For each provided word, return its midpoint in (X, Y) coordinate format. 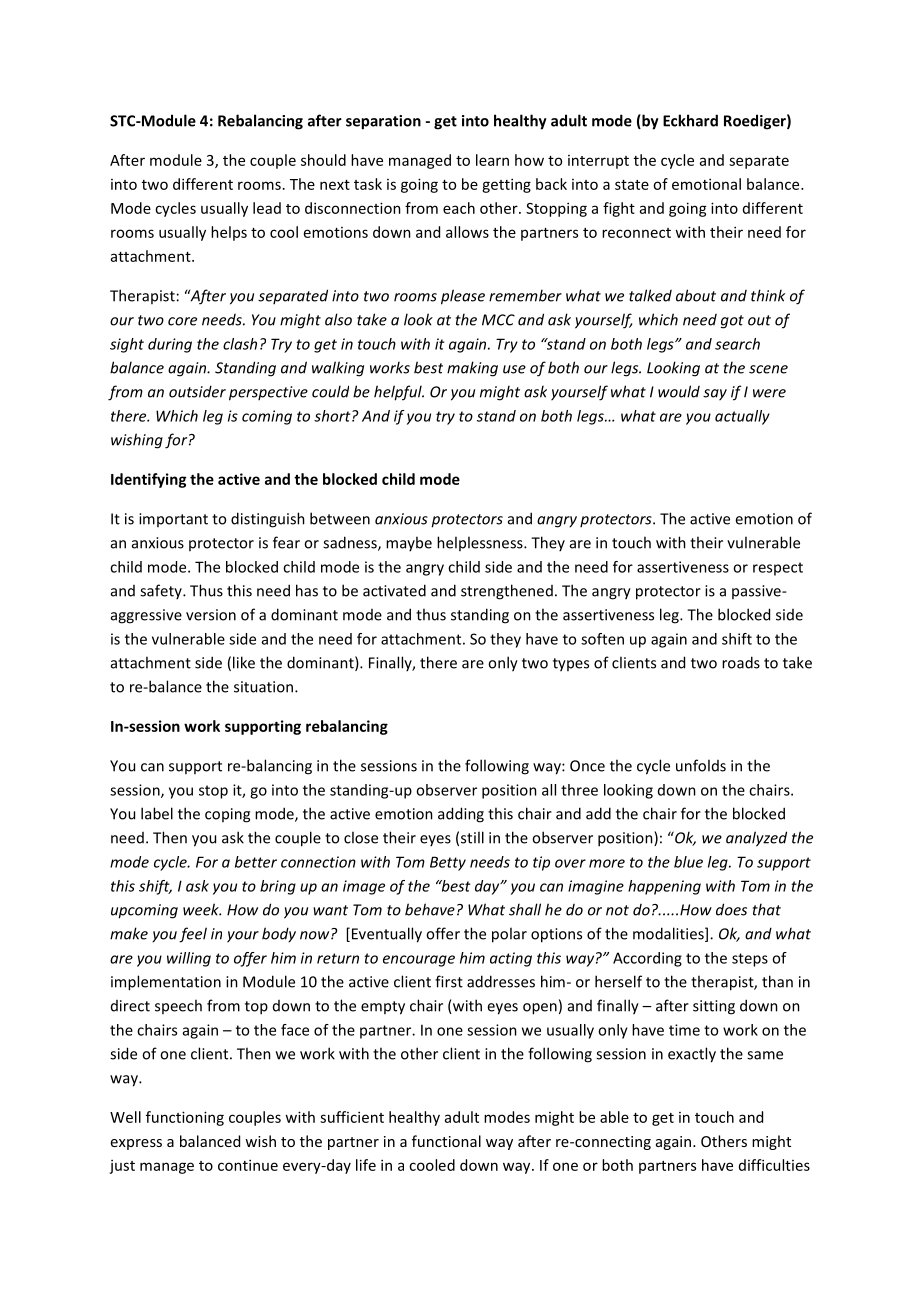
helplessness (481, 543)
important (173, 520)
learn (492, 160)
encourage (419, 961)
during (170, 345)
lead (267, 208)
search (737, 344)
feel (193, 935)
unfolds (701, 765)
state (632, 185)
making (472, 369)
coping (227, 815)
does (731, 909)
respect (778, 569)
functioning (185, 1118)
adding (461, 815)
